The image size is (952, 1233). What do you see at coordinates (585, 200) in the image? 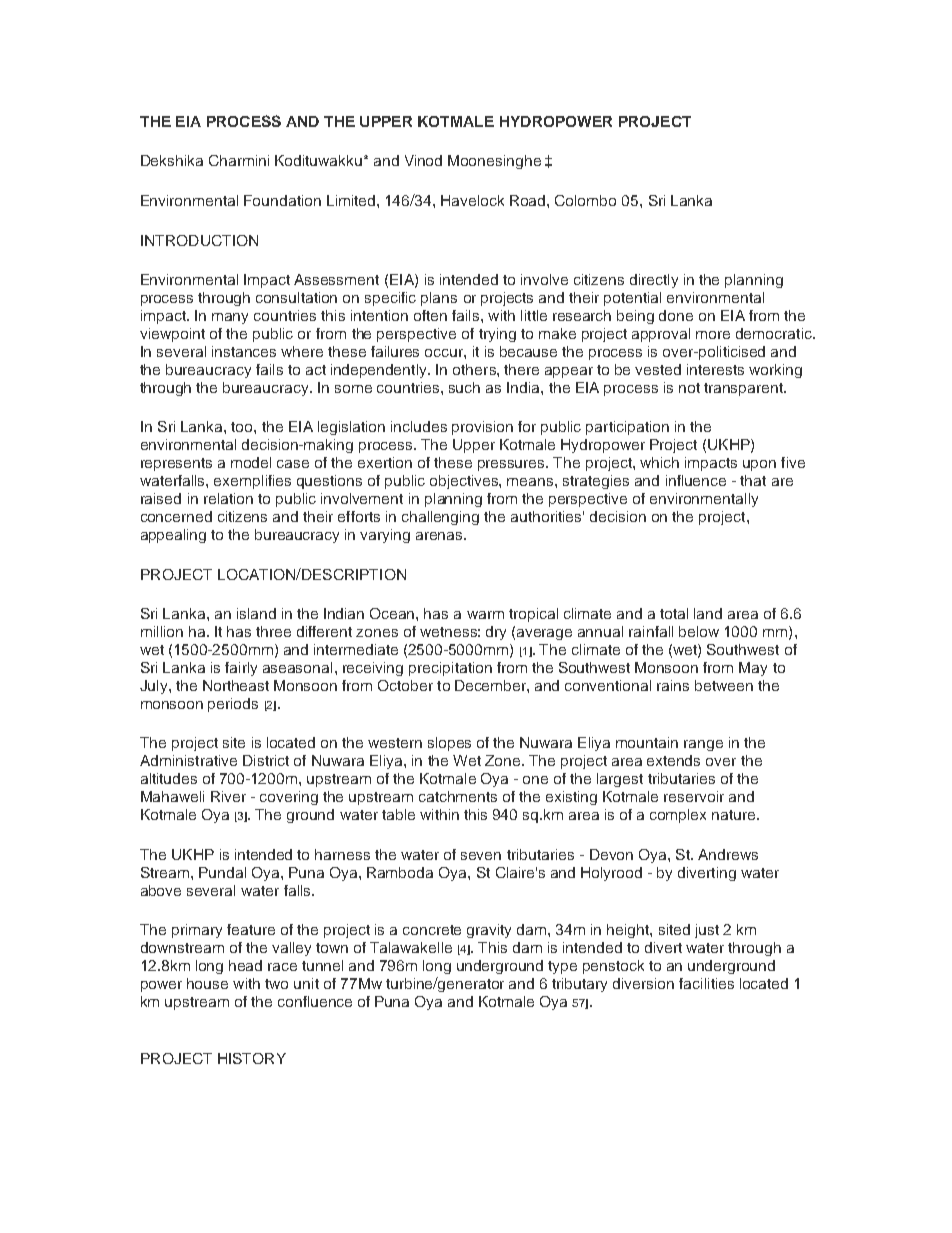
I see `Colombo` at bounding box center [585, 200].
